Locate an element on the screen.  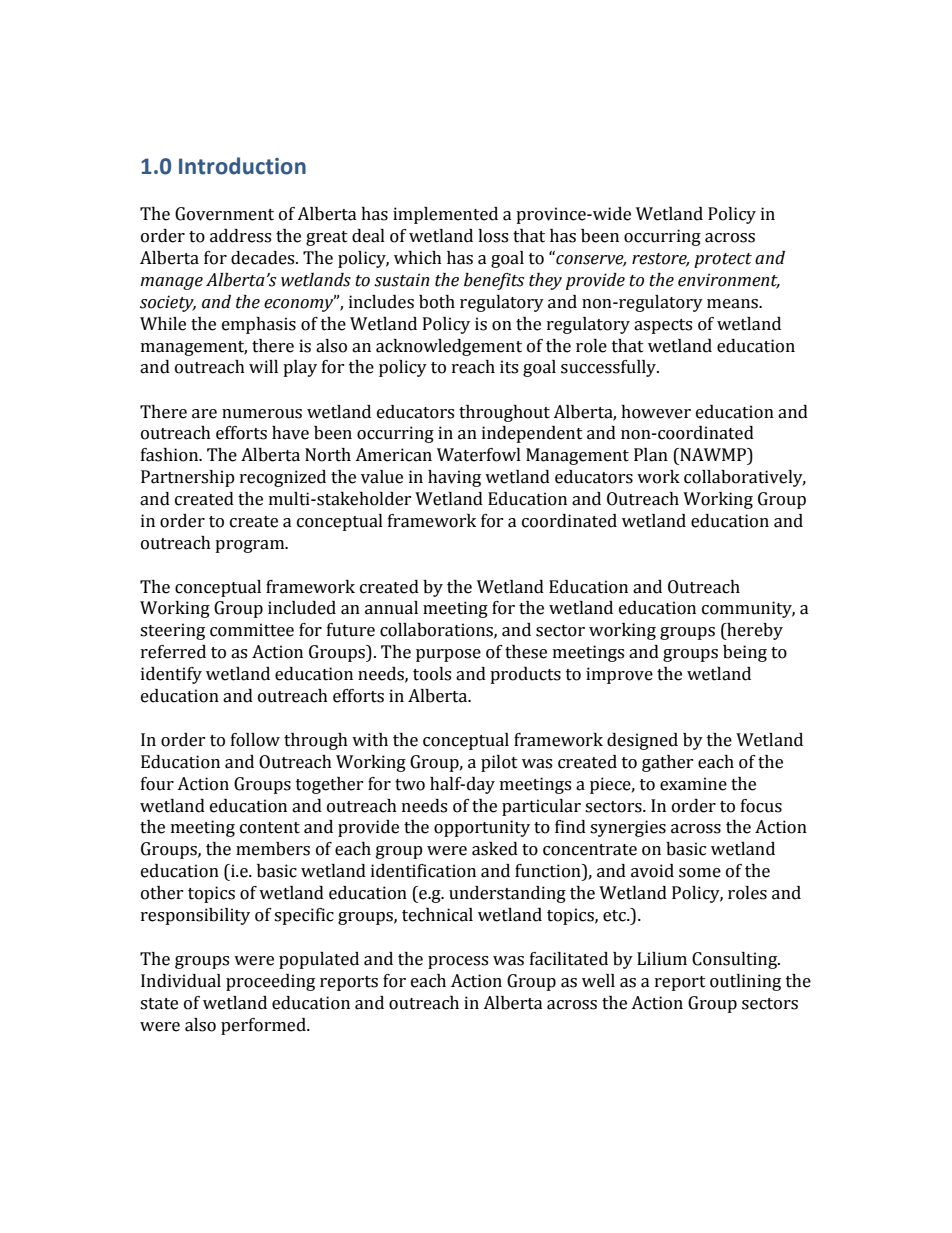
implemented is located at coordinates (445, 215).
